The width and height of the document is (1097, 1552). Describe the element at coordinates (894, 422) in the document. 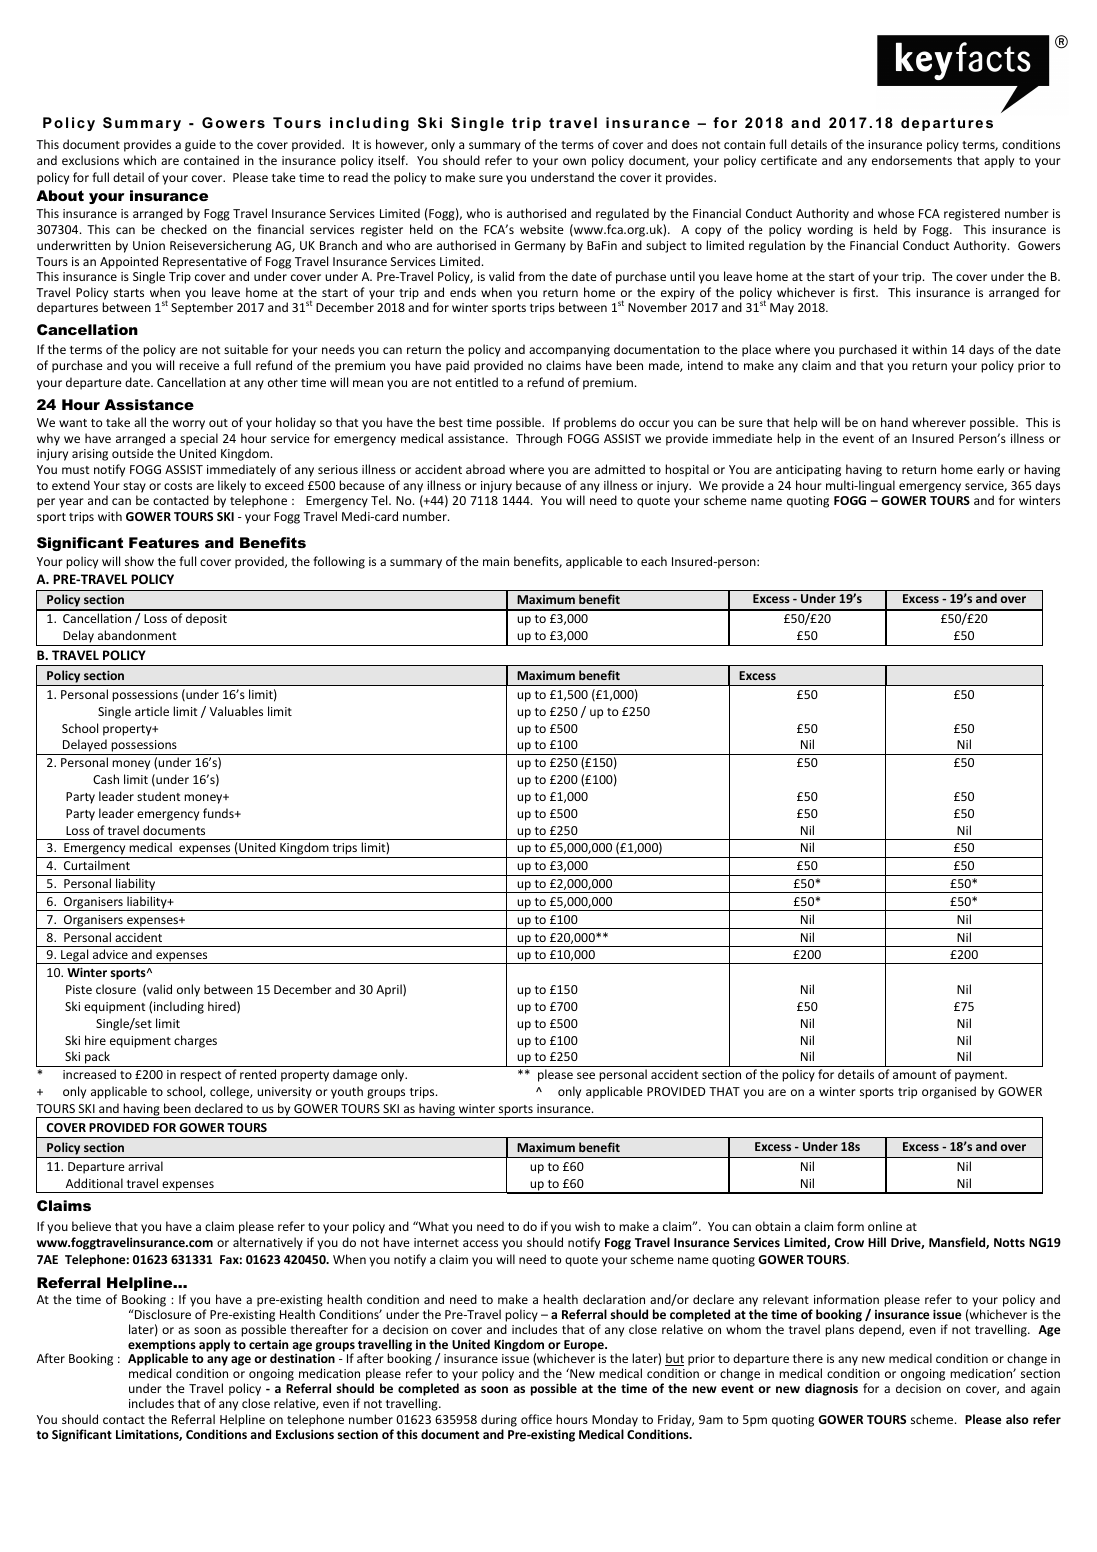

I see `hand` at that location.
